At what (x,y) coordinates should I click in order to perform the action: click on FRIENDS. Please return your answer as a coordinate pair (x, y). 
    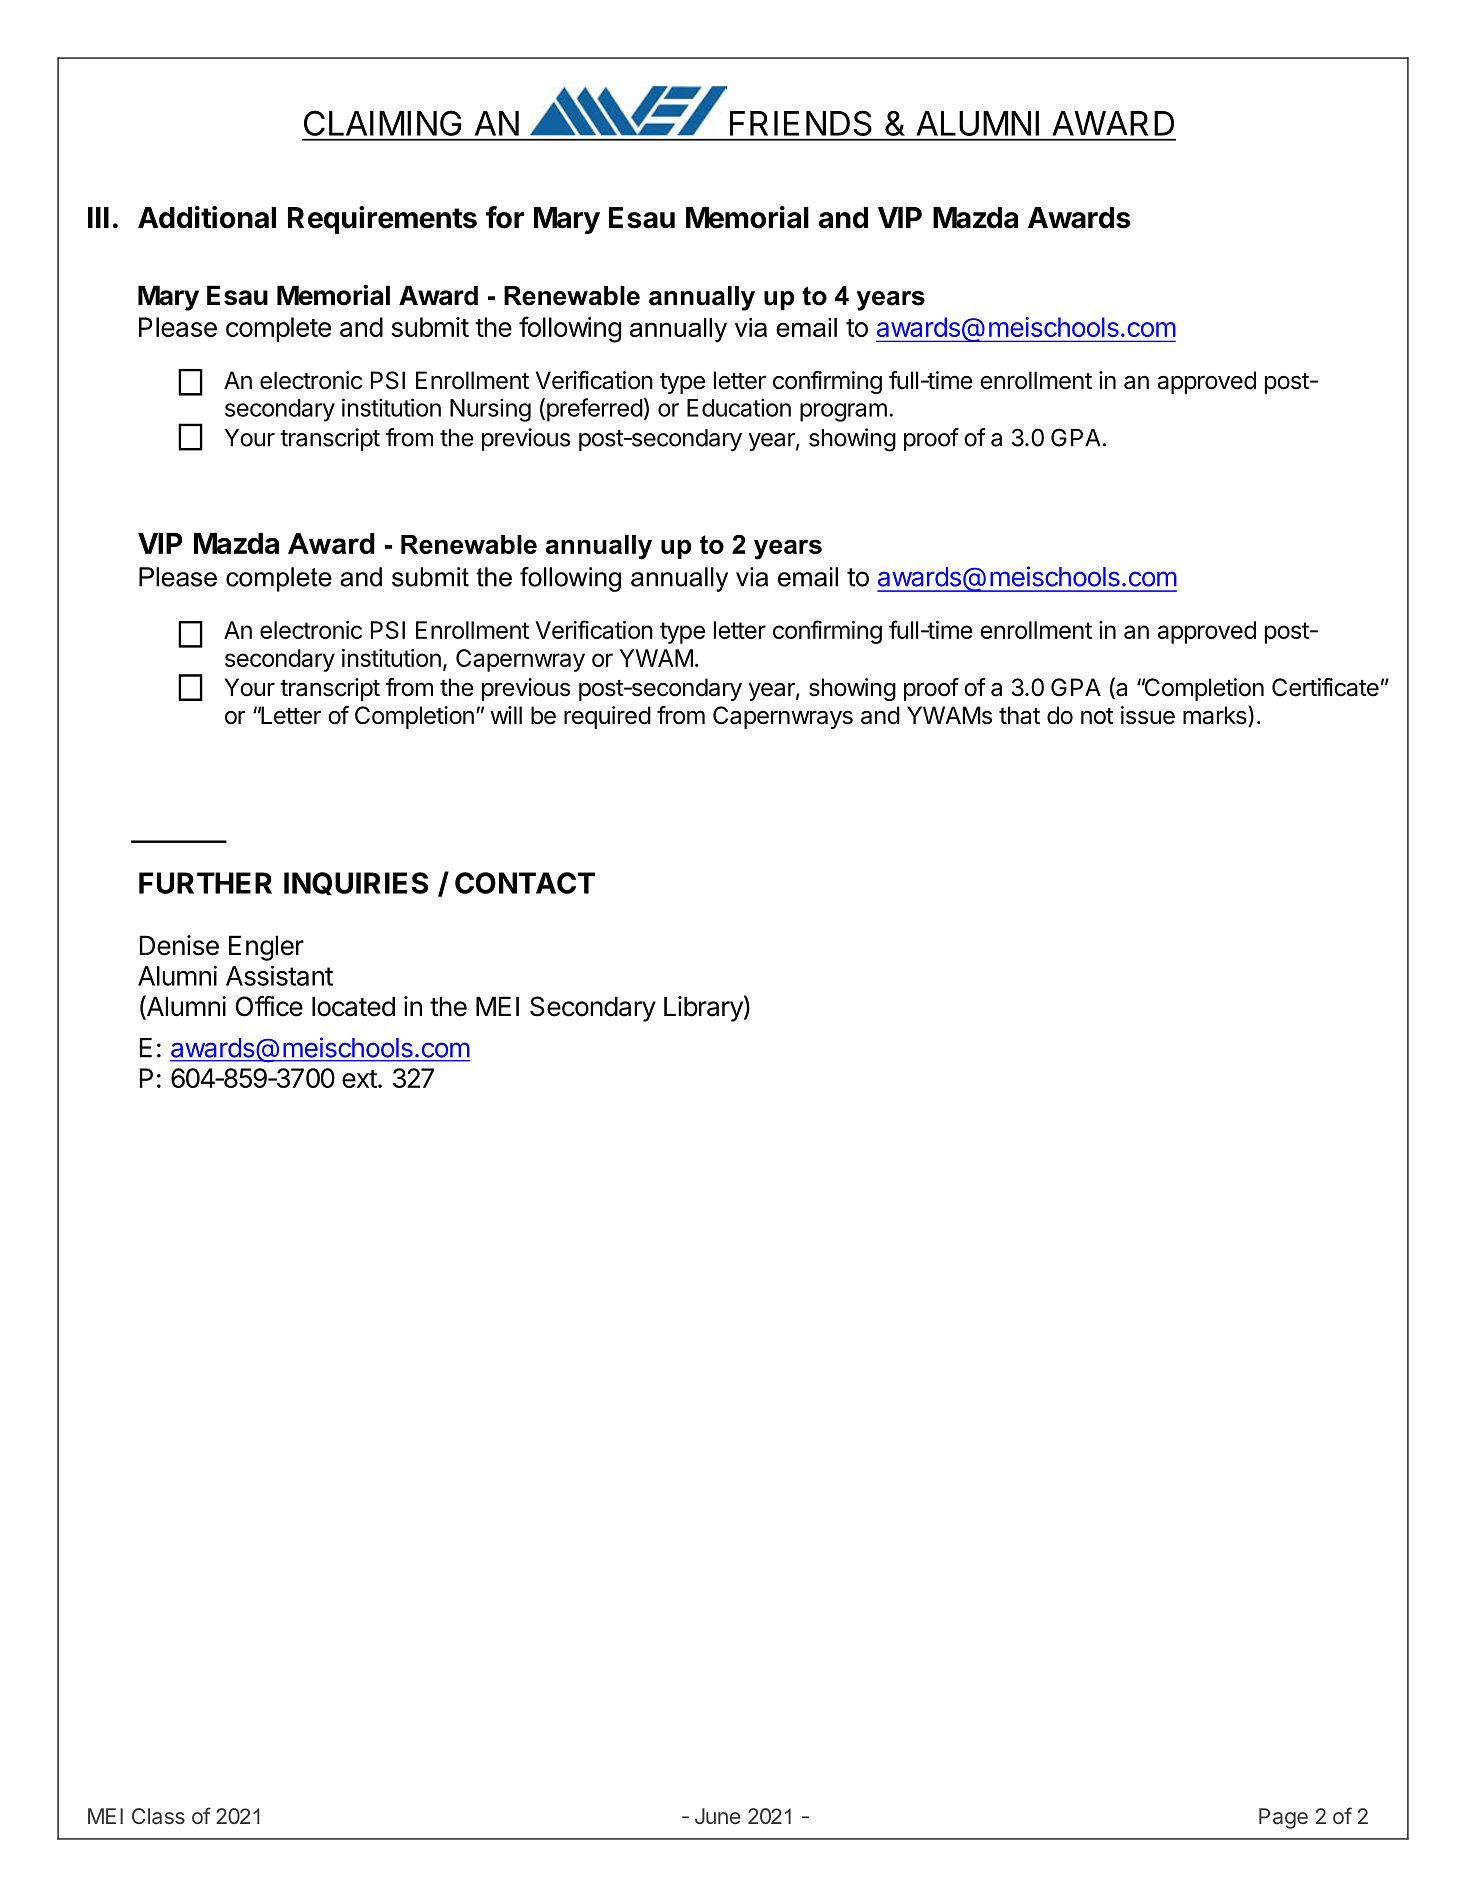
    Looking at the image, I should click on (801, 123).
